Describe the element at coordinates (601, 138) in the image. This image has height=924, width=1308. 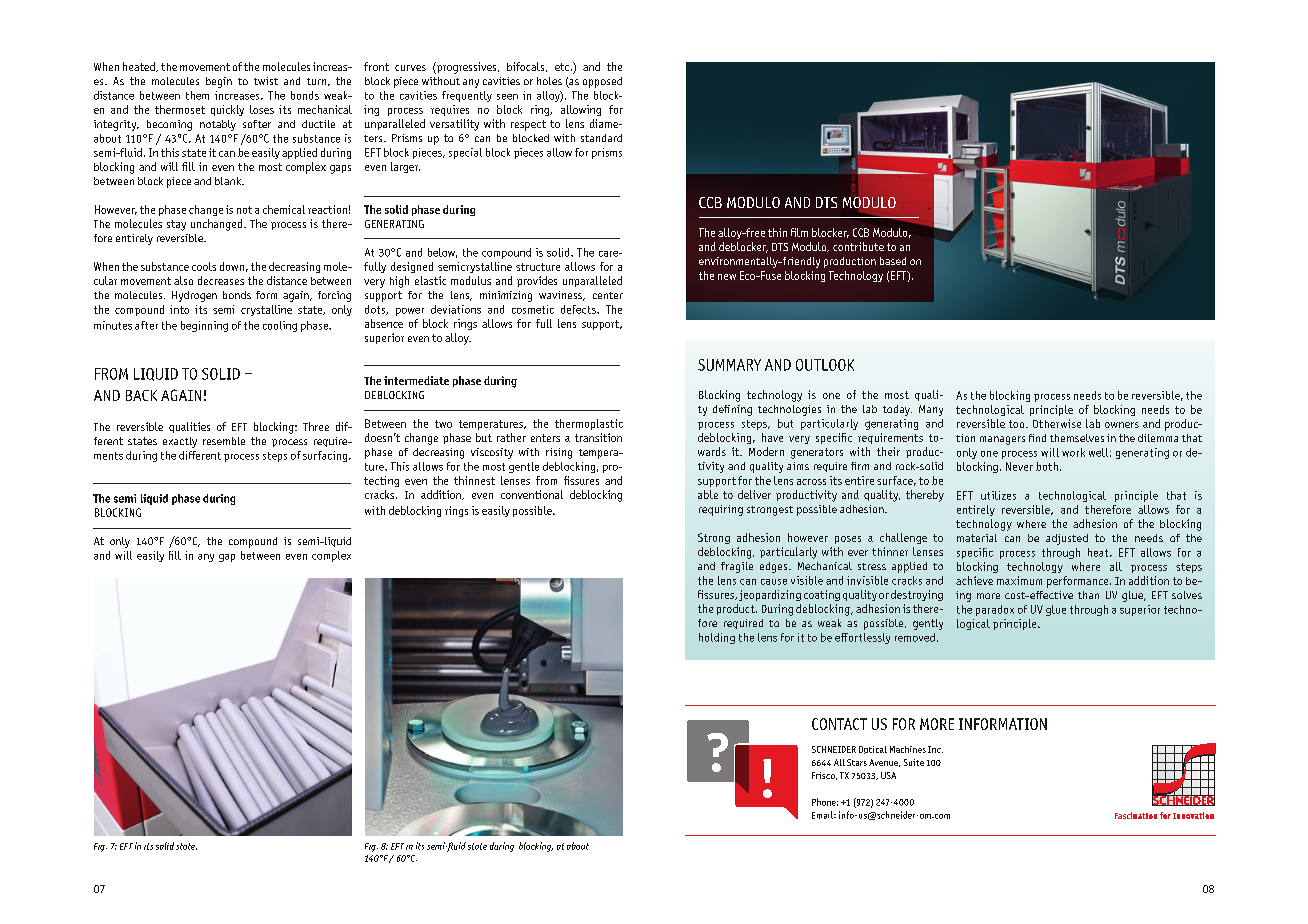
I see `standard` at that location.
